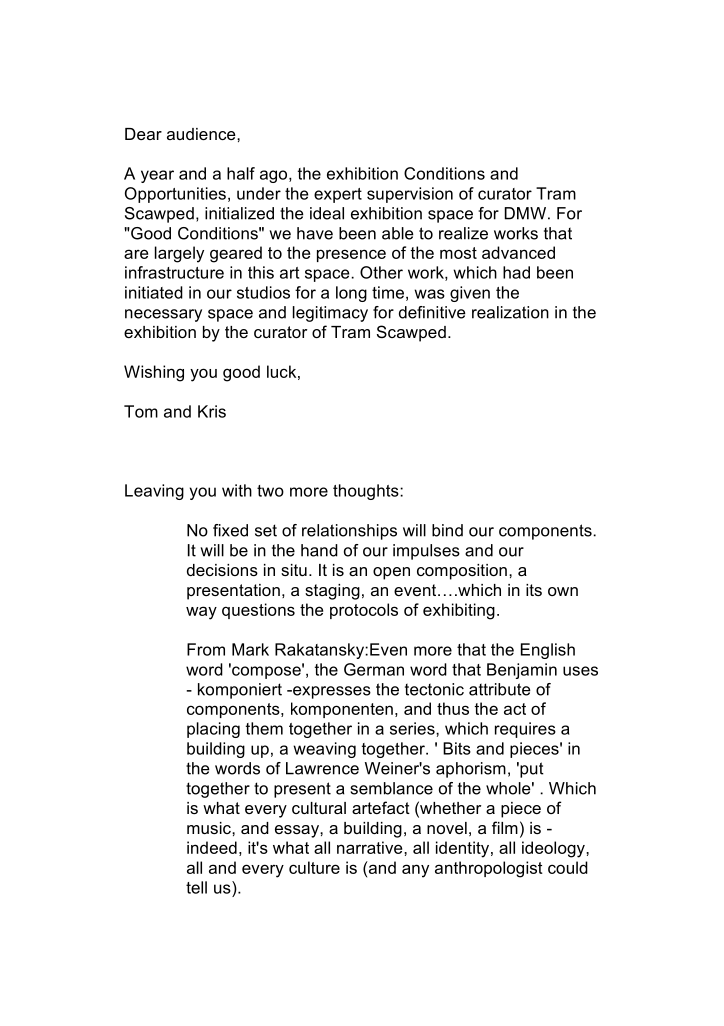 The height and width of the screenshot is (1026, 724). What do you see at coordinates (201, 613) in the screenshot?
I see `way` at bounding box center [201, 613].
